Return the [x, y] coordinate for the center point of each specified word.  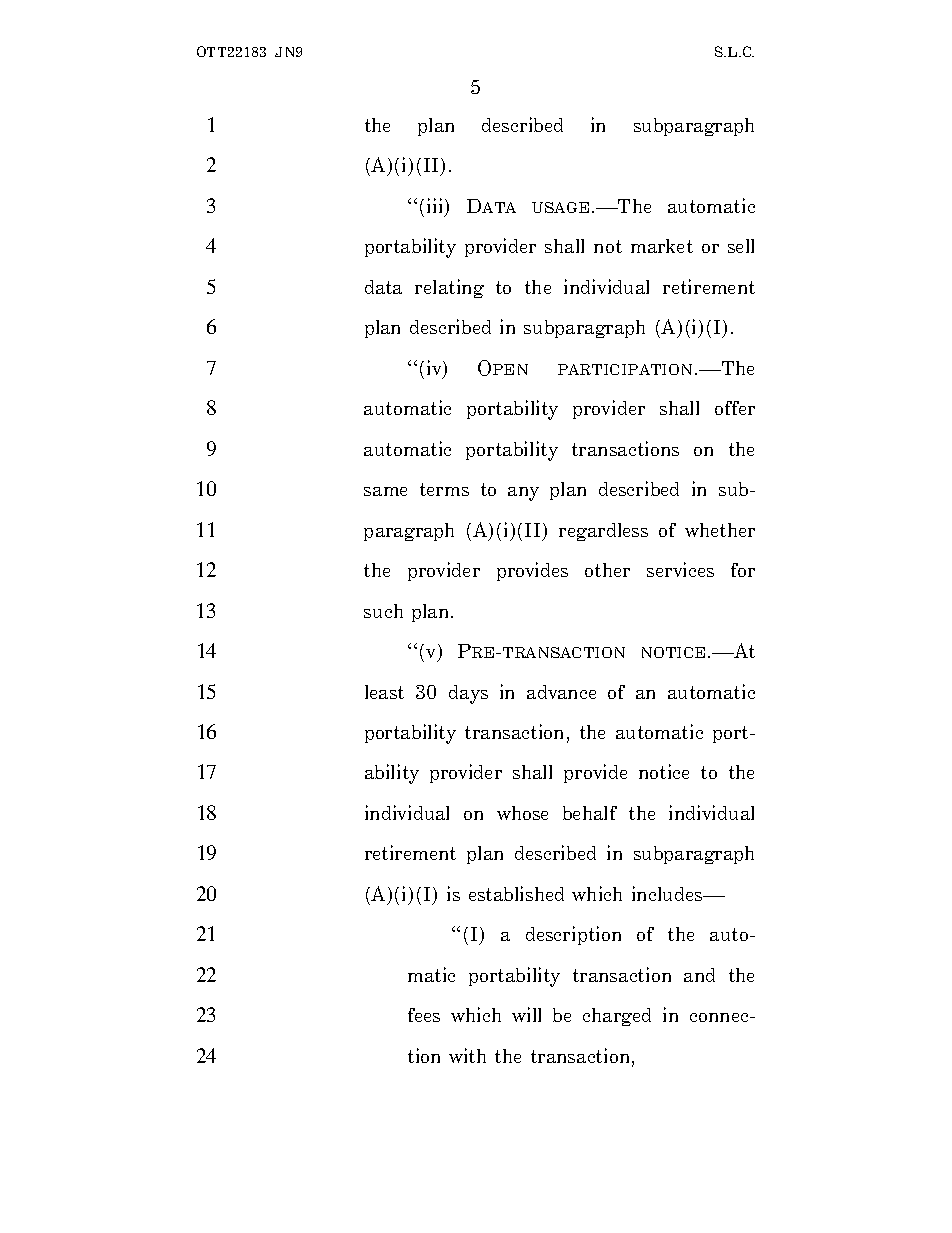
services [680, 569]
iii [436, 207]
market [662, 246]
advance [561, 692]
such [383, 611]
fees [424, 1015]
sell [741, 246]
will [526, 1014]
